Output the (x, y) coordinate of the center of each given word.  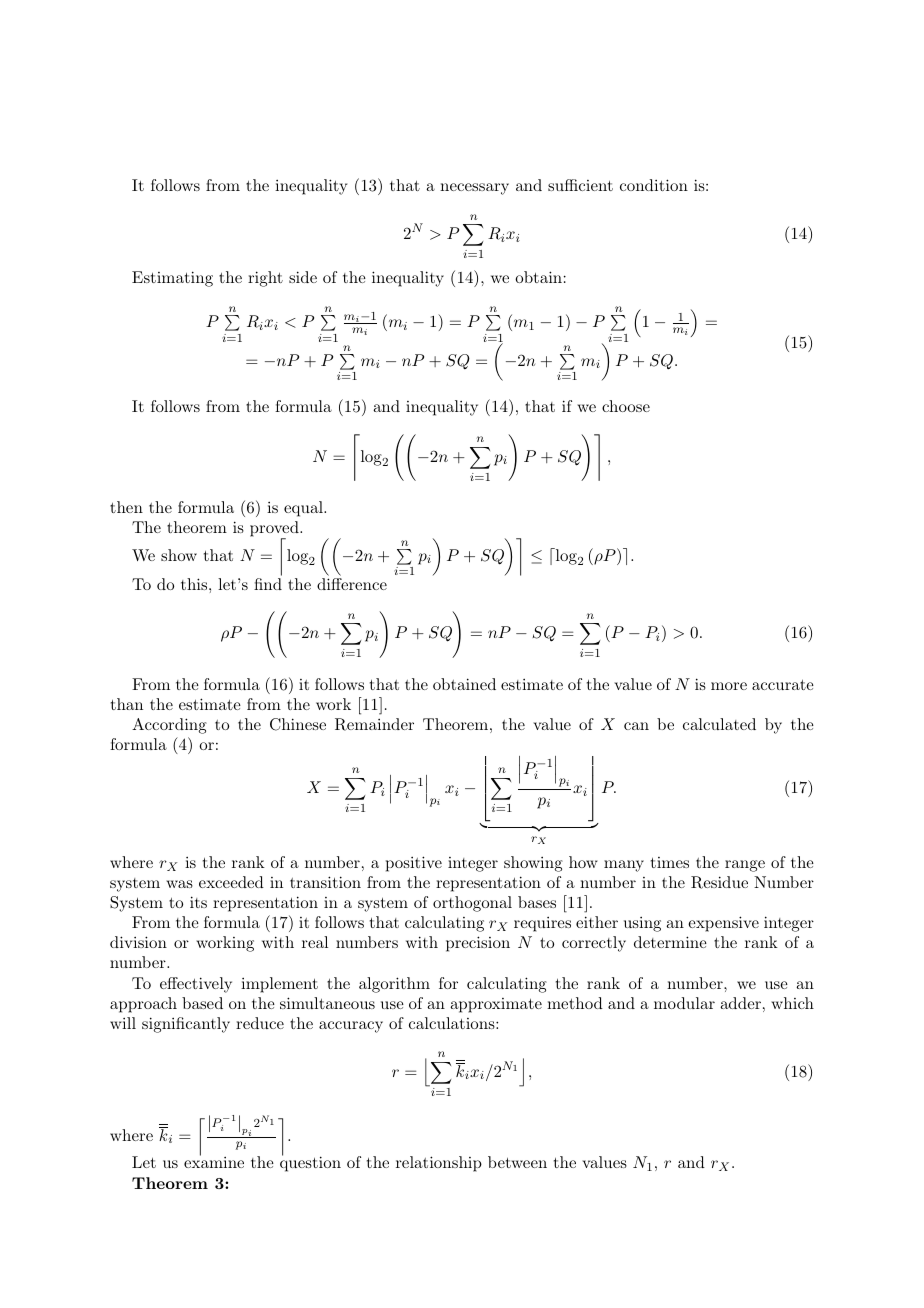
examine (214, 1161)
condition (654, 185)
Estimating (172, 279)
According (169, 726)
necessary (474, 189)
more (729, 686)
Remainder (374, 724)
